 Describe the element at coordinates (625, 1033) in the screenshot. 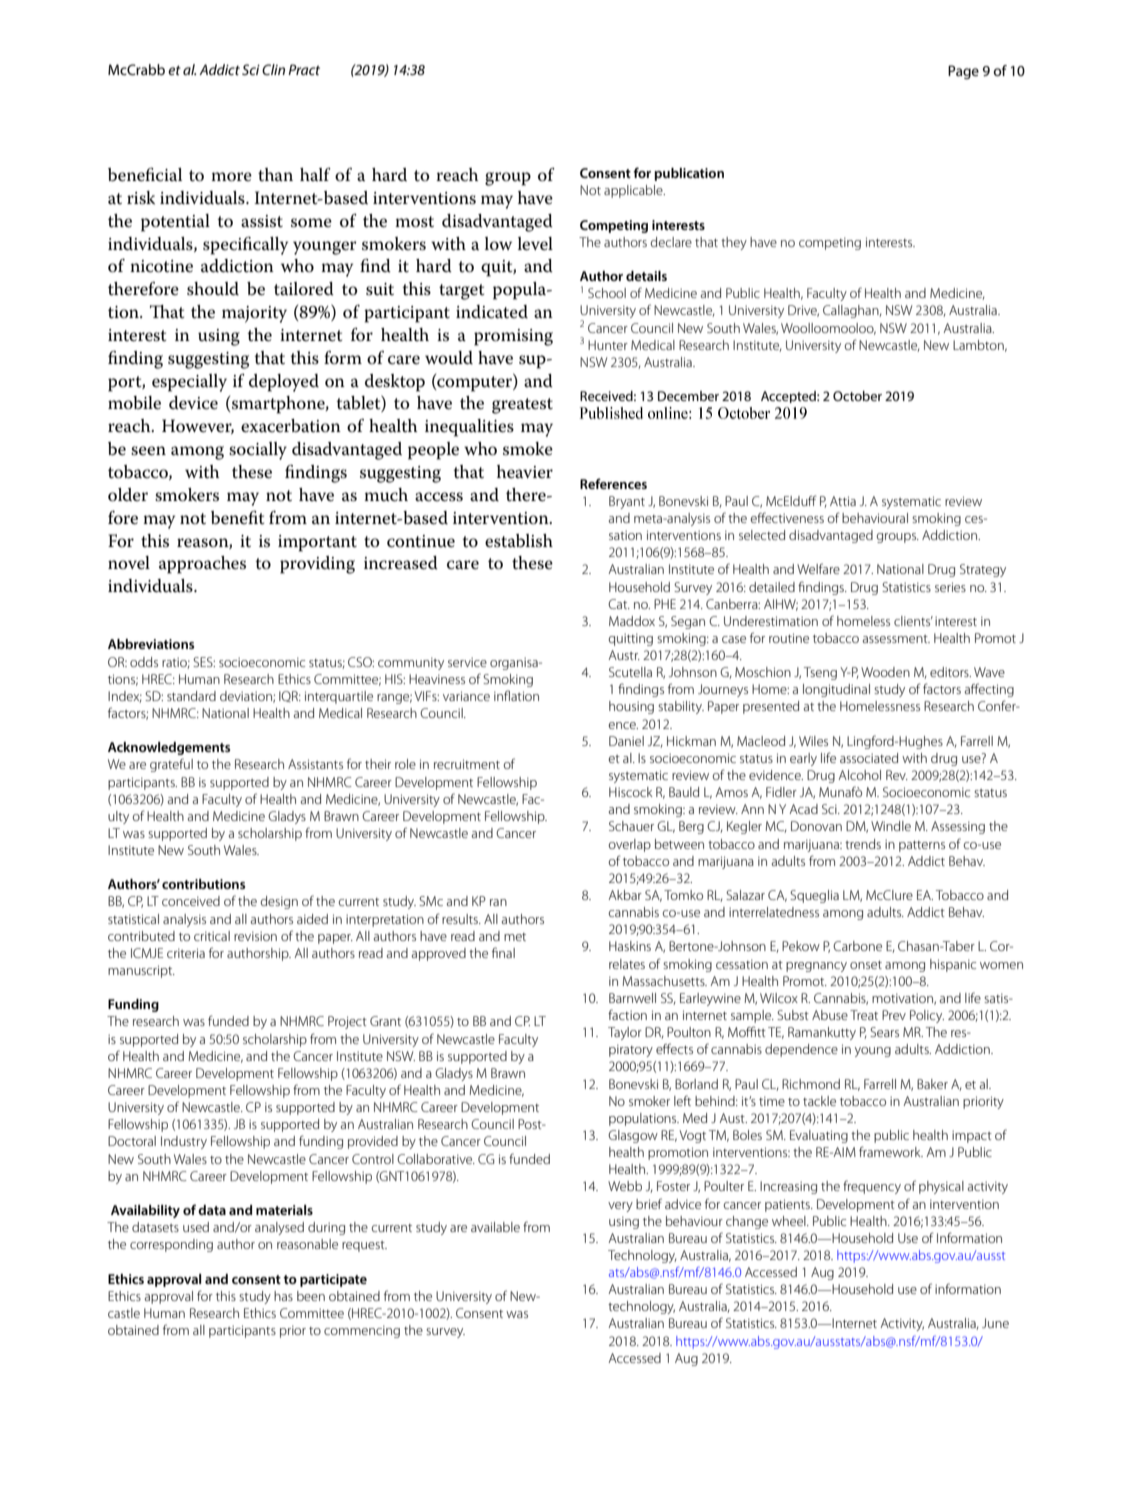

I see `Taylor` at that location.
